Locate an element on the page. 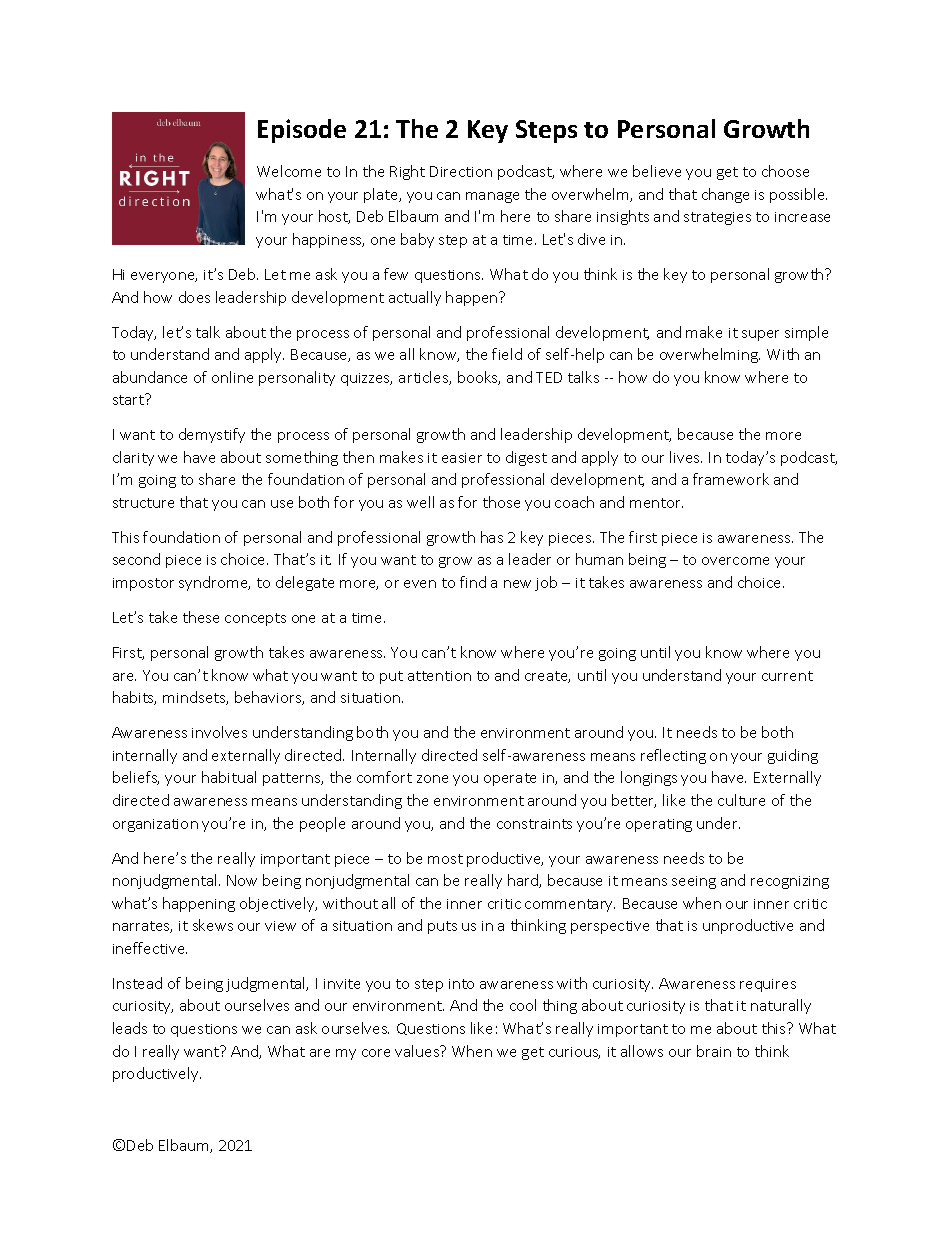 This document has width=952, height=1233. leads is located at coordinates (130, 1028).
